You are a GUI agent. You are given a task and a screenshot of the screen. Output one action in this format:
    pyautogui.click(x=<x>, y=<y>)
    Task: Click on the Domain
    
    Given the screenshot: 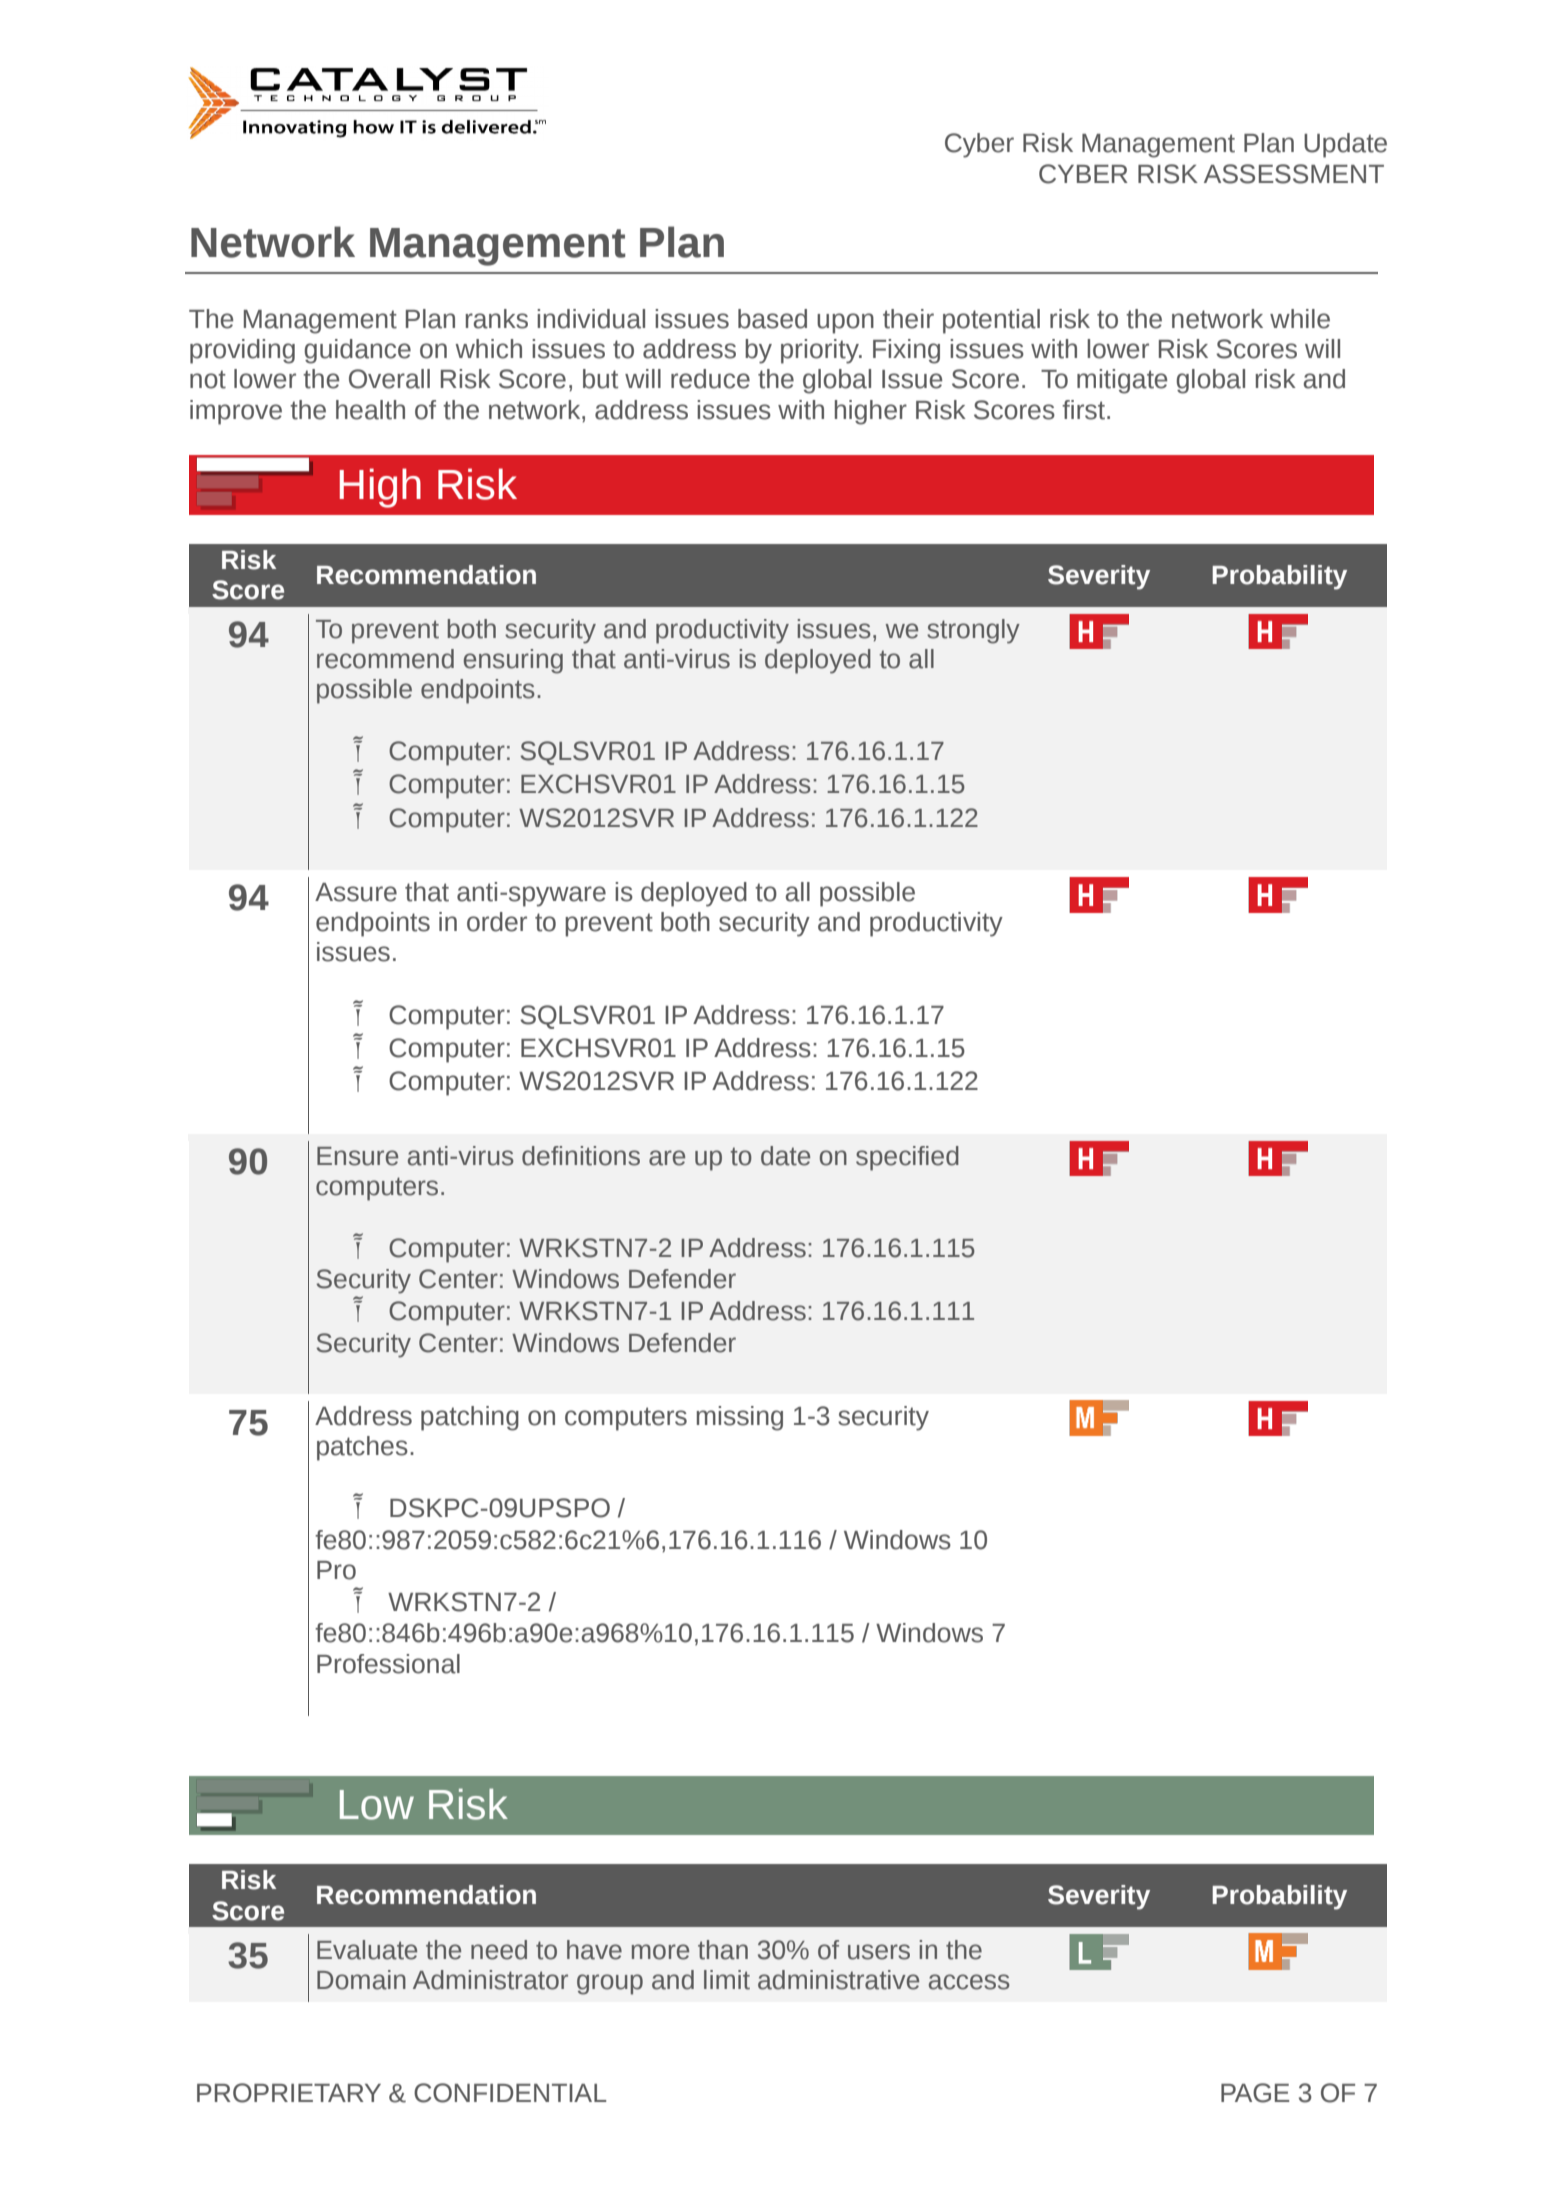 What is the action you would take?
    pyautogui.click(x=361, y=1980)
